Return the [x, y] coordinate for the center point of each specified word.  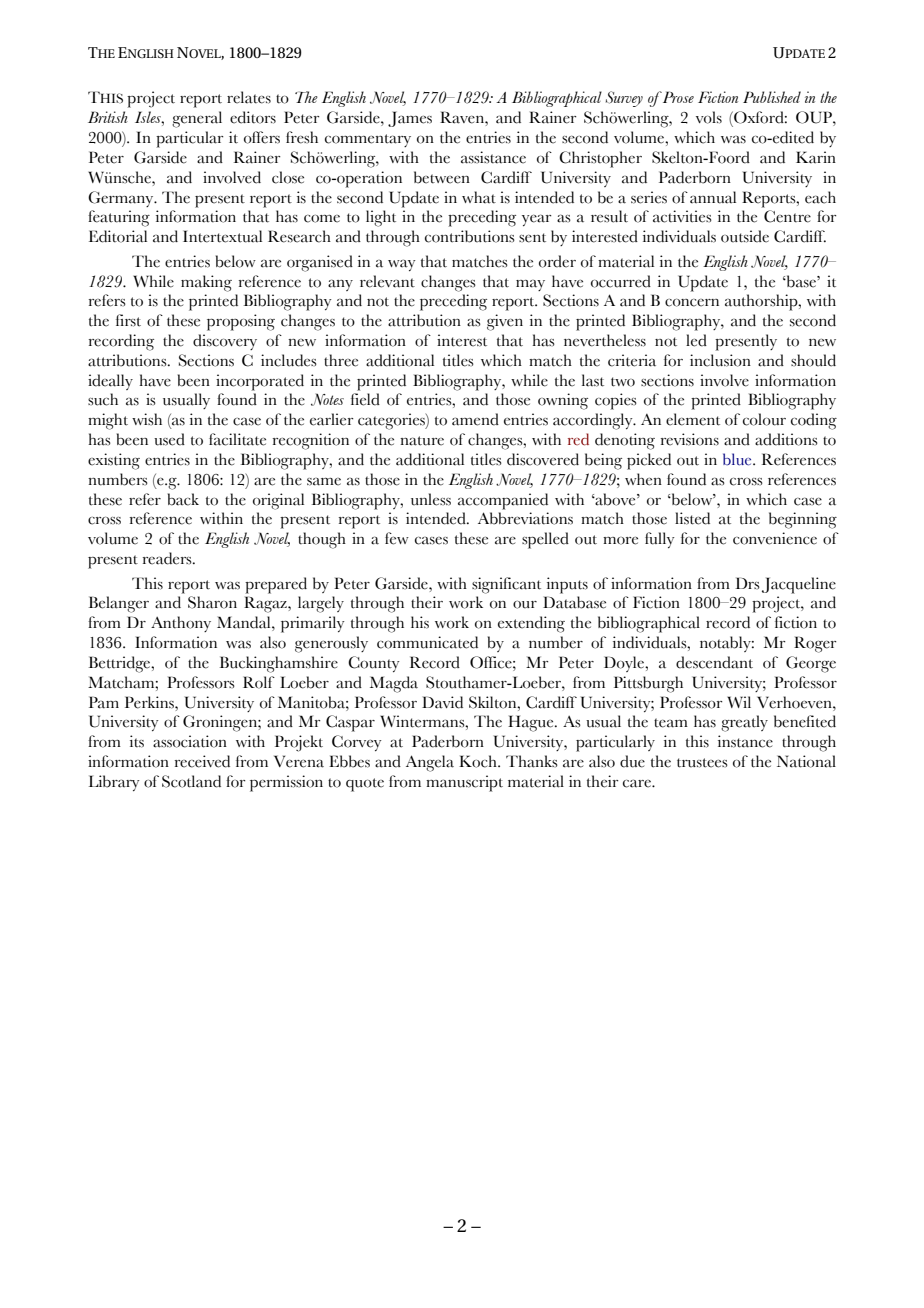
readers [168, 558]
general [197, 119]
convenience [775, 538]
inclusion [720, 360]
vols [709, 117]
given [505, 322]
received [202, 761]
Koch [479, 761]
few [397, 538]
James [410, 119]
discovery [225, 342]
